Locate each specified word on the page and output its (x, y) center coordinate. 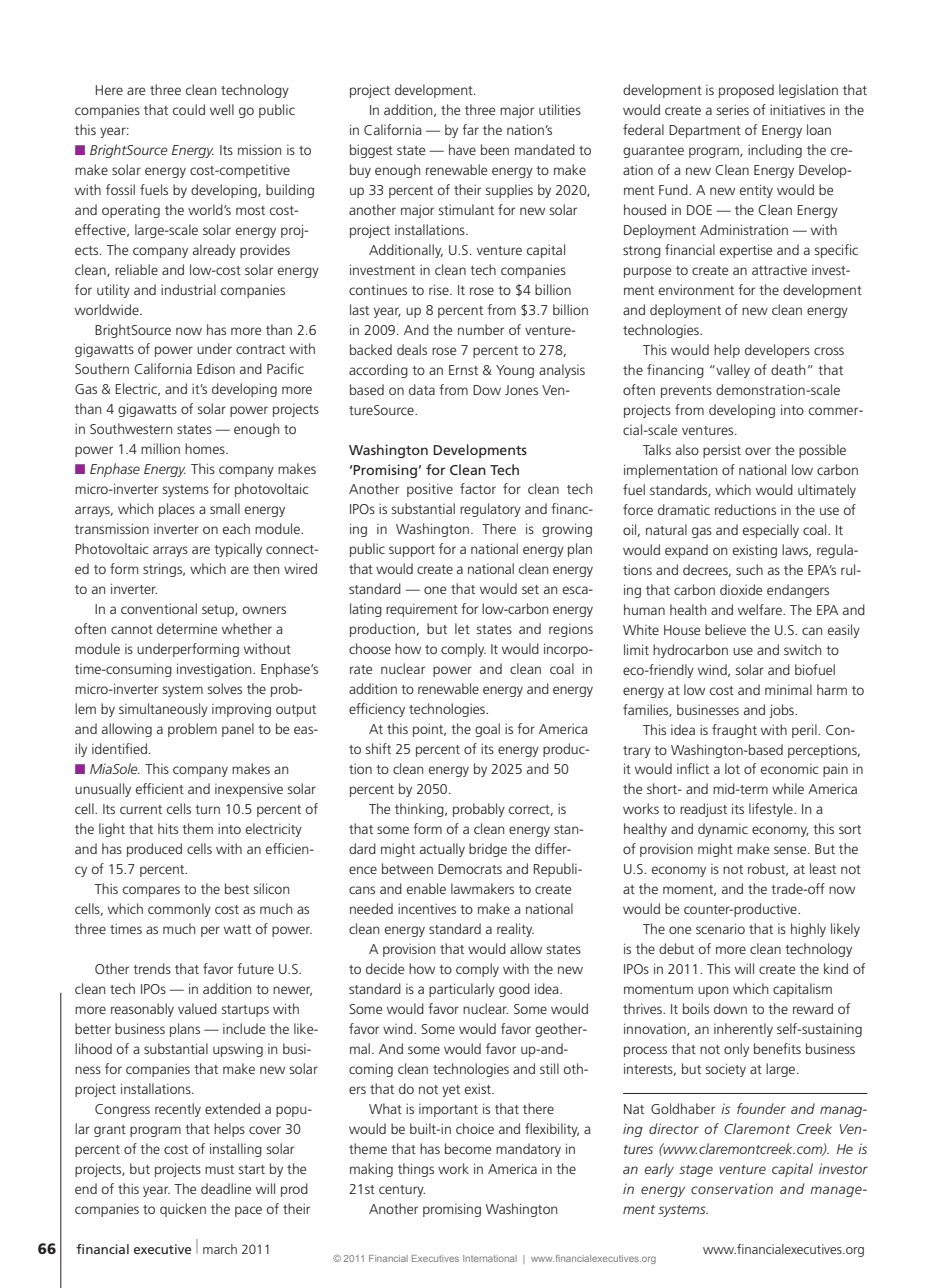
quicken (183, 1210)
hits (168, 828)
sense (791, 850)
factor (478, 488)
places (177, 510)
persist (722, 451)
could (189, 109)
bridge (488, 850)
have (462, 149)
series (733, 109)
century (402, 1191)
